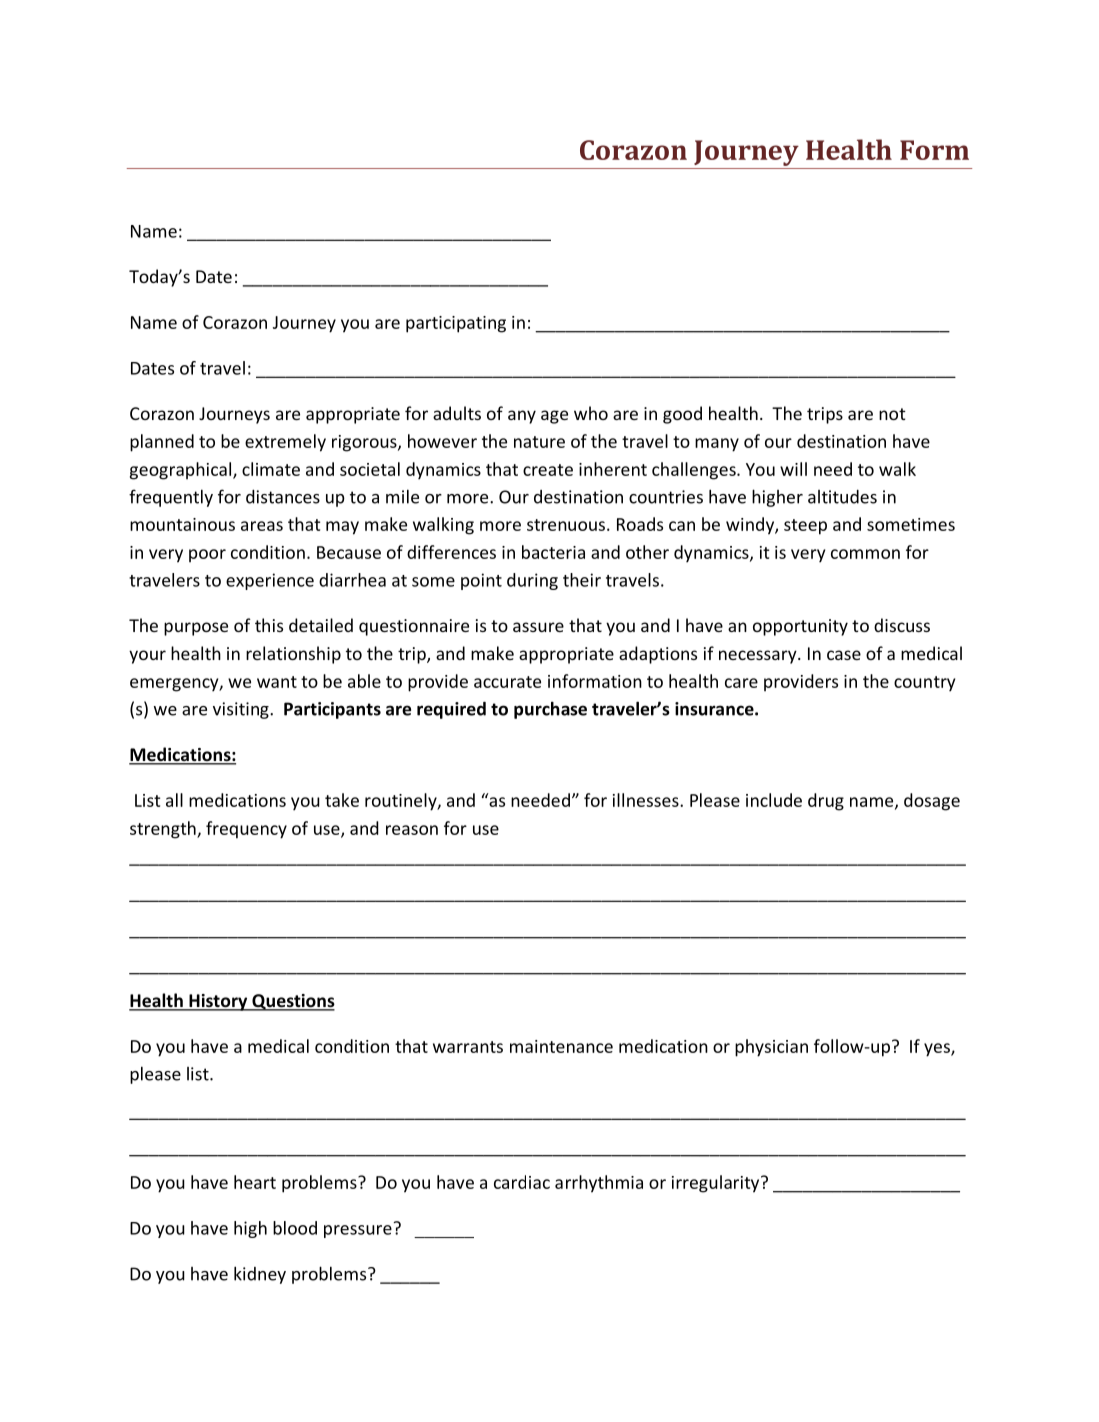  Describe the element at coordinates (826, 802) in the screenshot. I see `drug` at that location.
